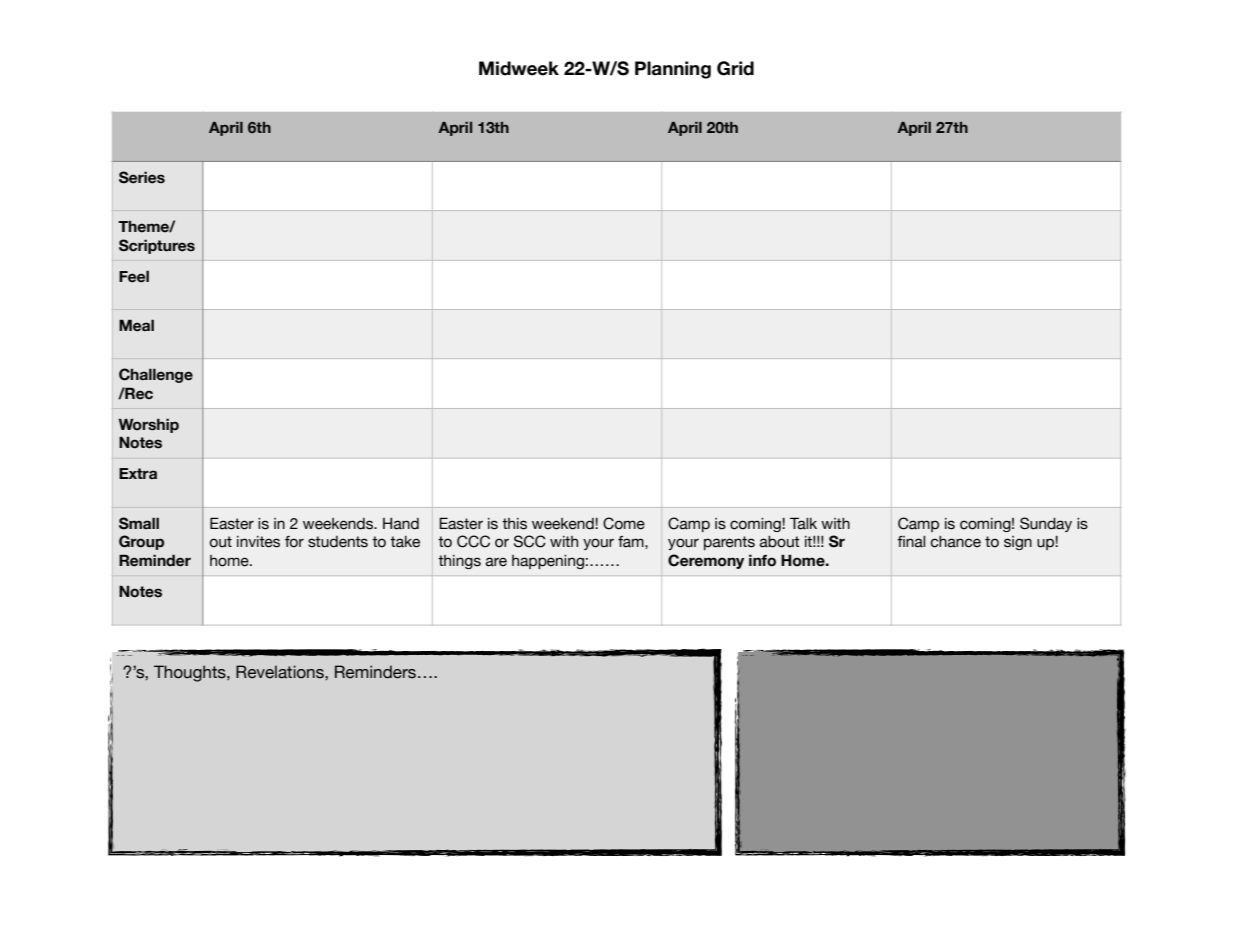 This screenshot has height=952, width=1233. I want to click on Planning, so click(673, 70).
